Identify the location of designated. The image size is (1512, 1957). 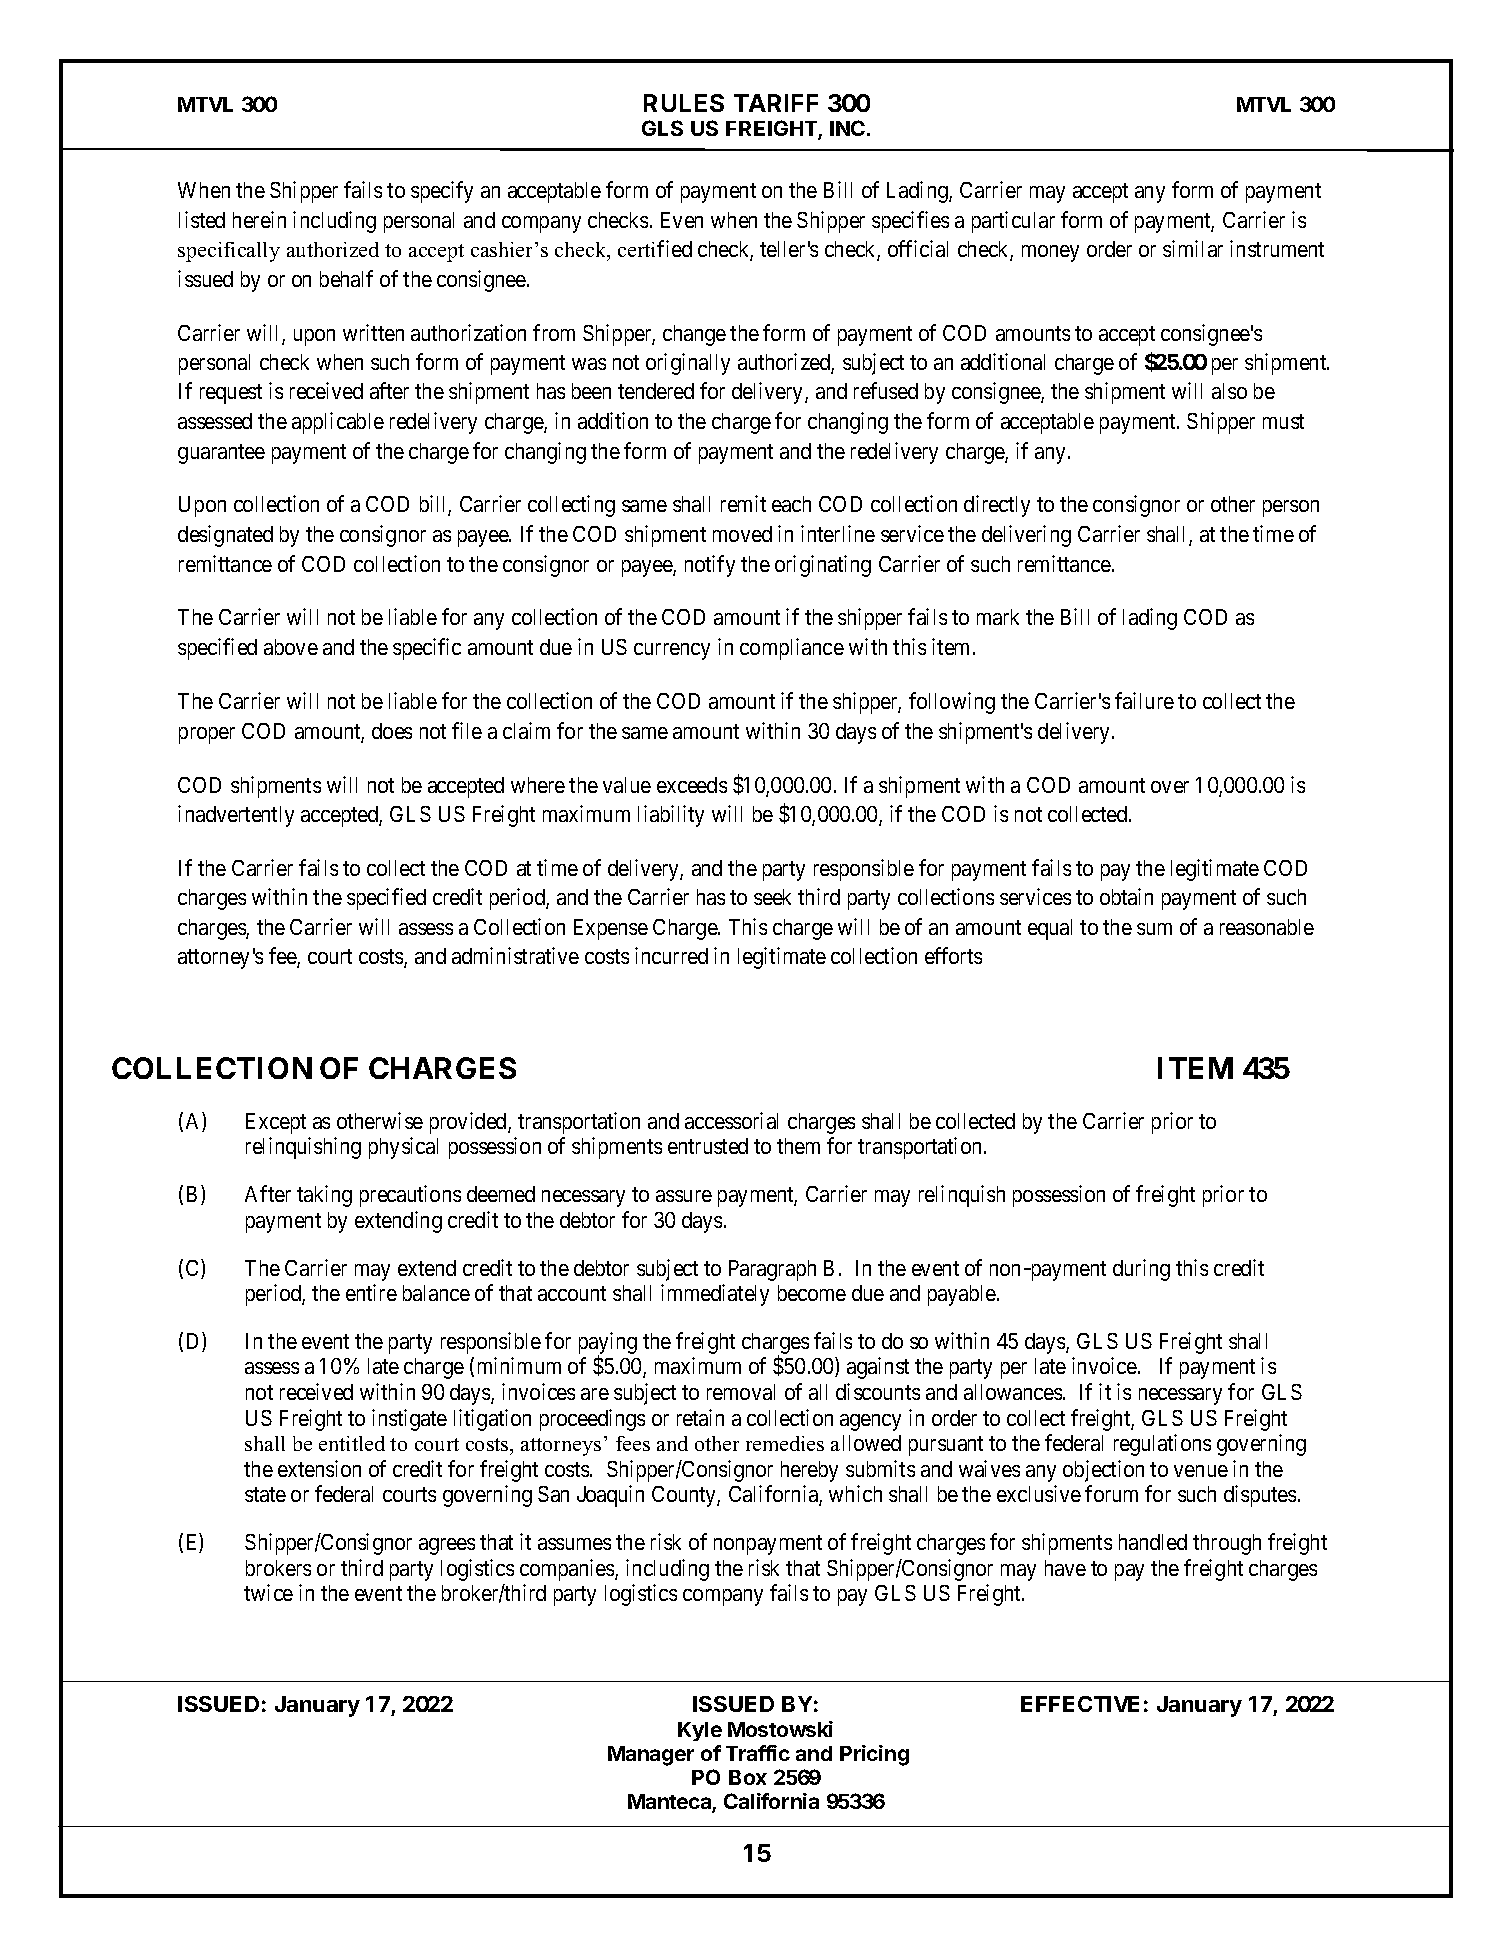
(225, 536).
